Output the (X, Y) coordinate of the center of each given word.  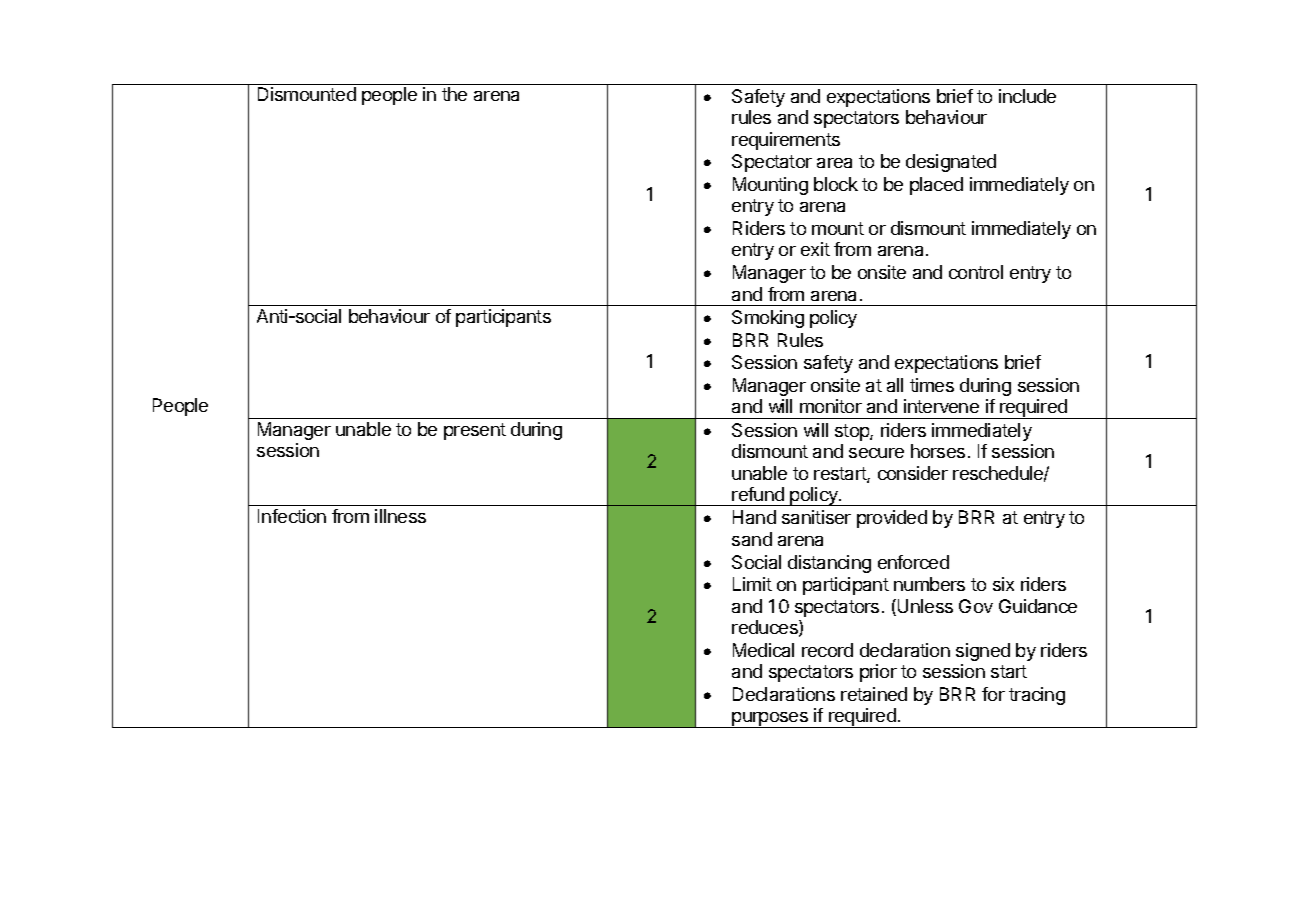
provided (892, 519)
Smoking (768, 319)
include (1027, 96)
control (976, 272)
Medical (763, 650)
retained (874, 694)
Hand (754, 517)
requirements (786, 141)
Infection (292, 516)
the (454, 94)
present (475, 431)
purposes (770, 720)
